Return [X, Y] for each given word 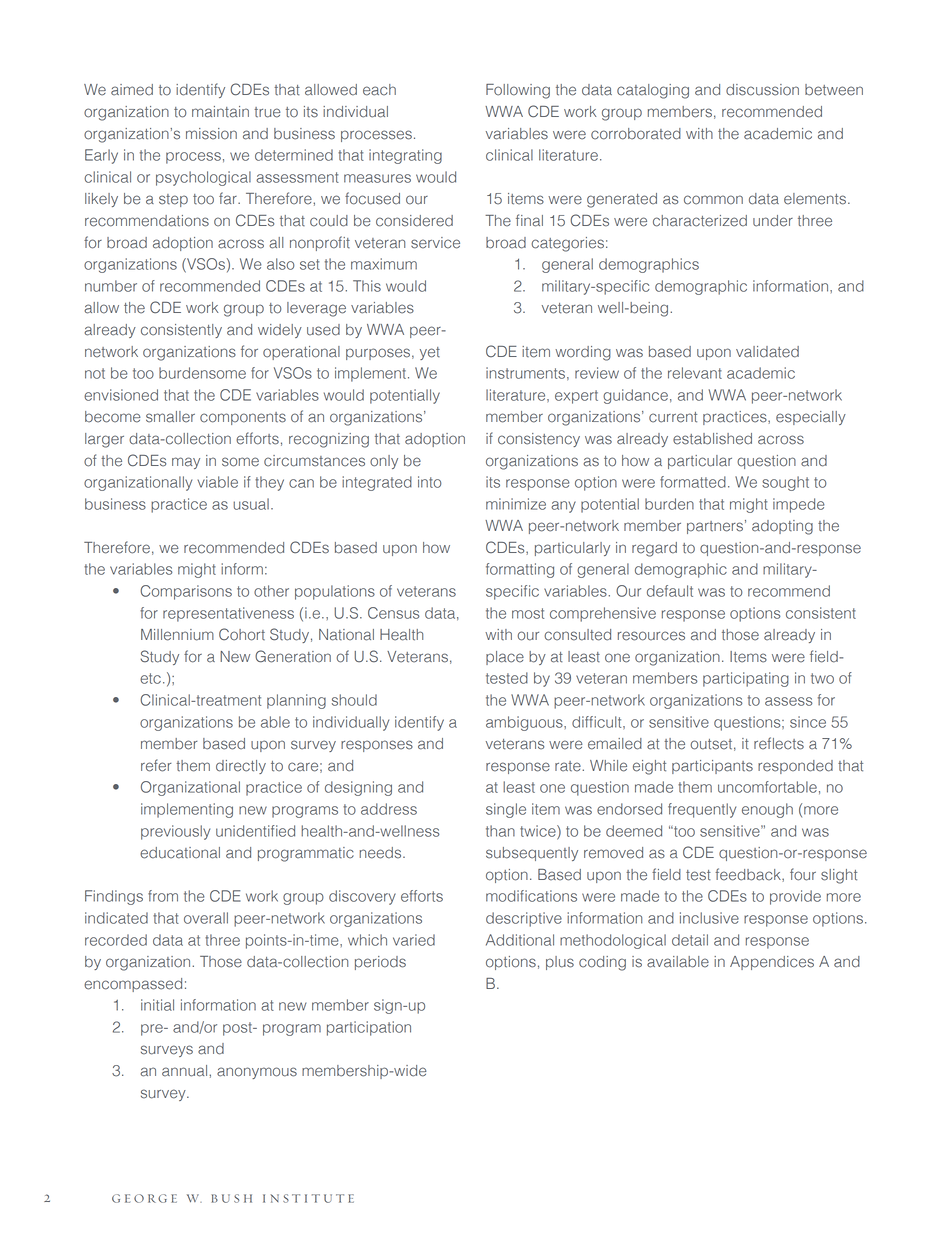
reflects [779, 743]
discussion [762, 90]
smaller [170, 417]
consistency [539, 440]
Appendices [772, 963]
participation [369, 1028]
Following [518, 91]
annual [186, 1071]
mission [211, 134]
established [712, 439]
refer [156, 765]
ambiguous [525, 723]
